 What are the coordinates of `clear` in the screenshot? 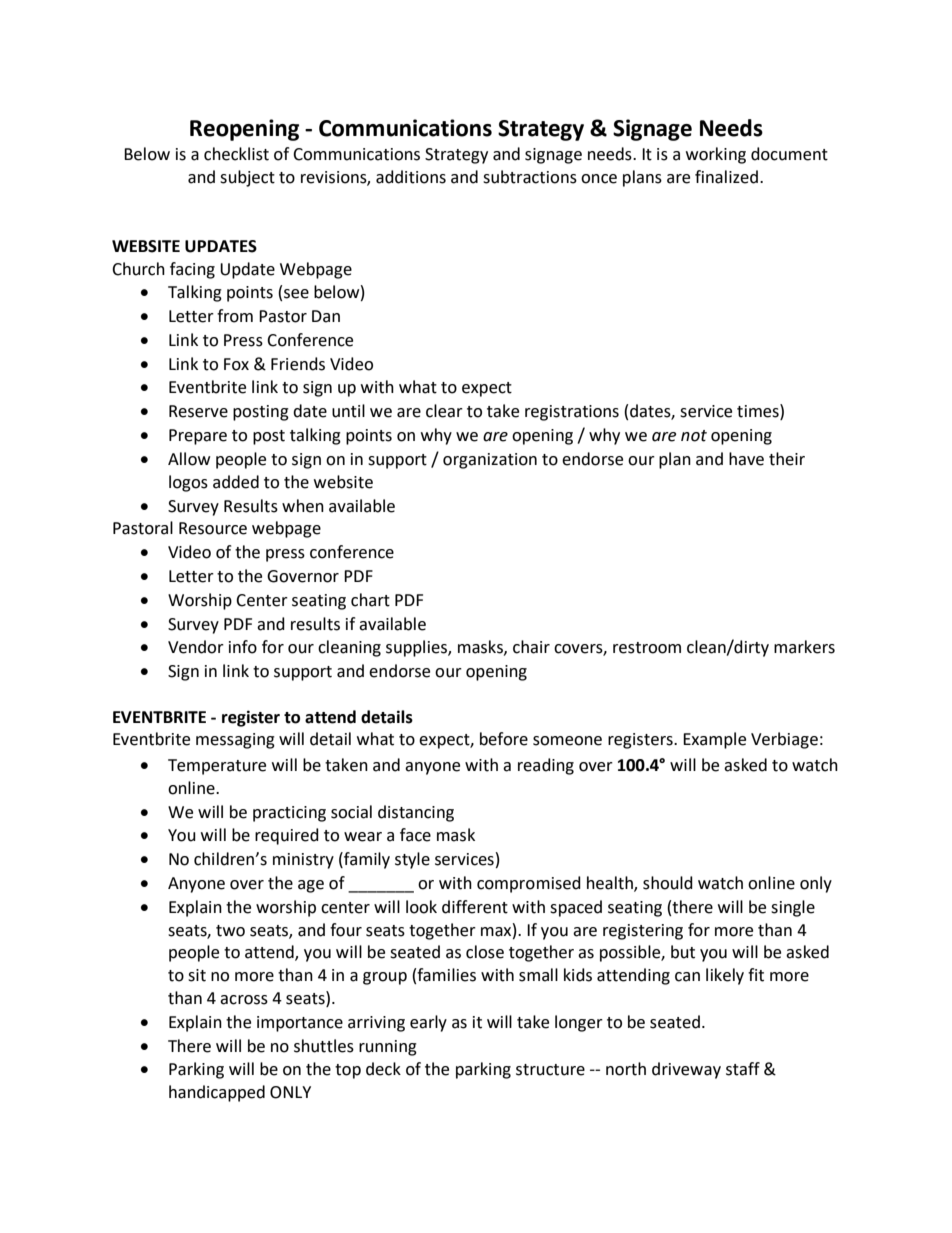 It's located at (444, 411).
